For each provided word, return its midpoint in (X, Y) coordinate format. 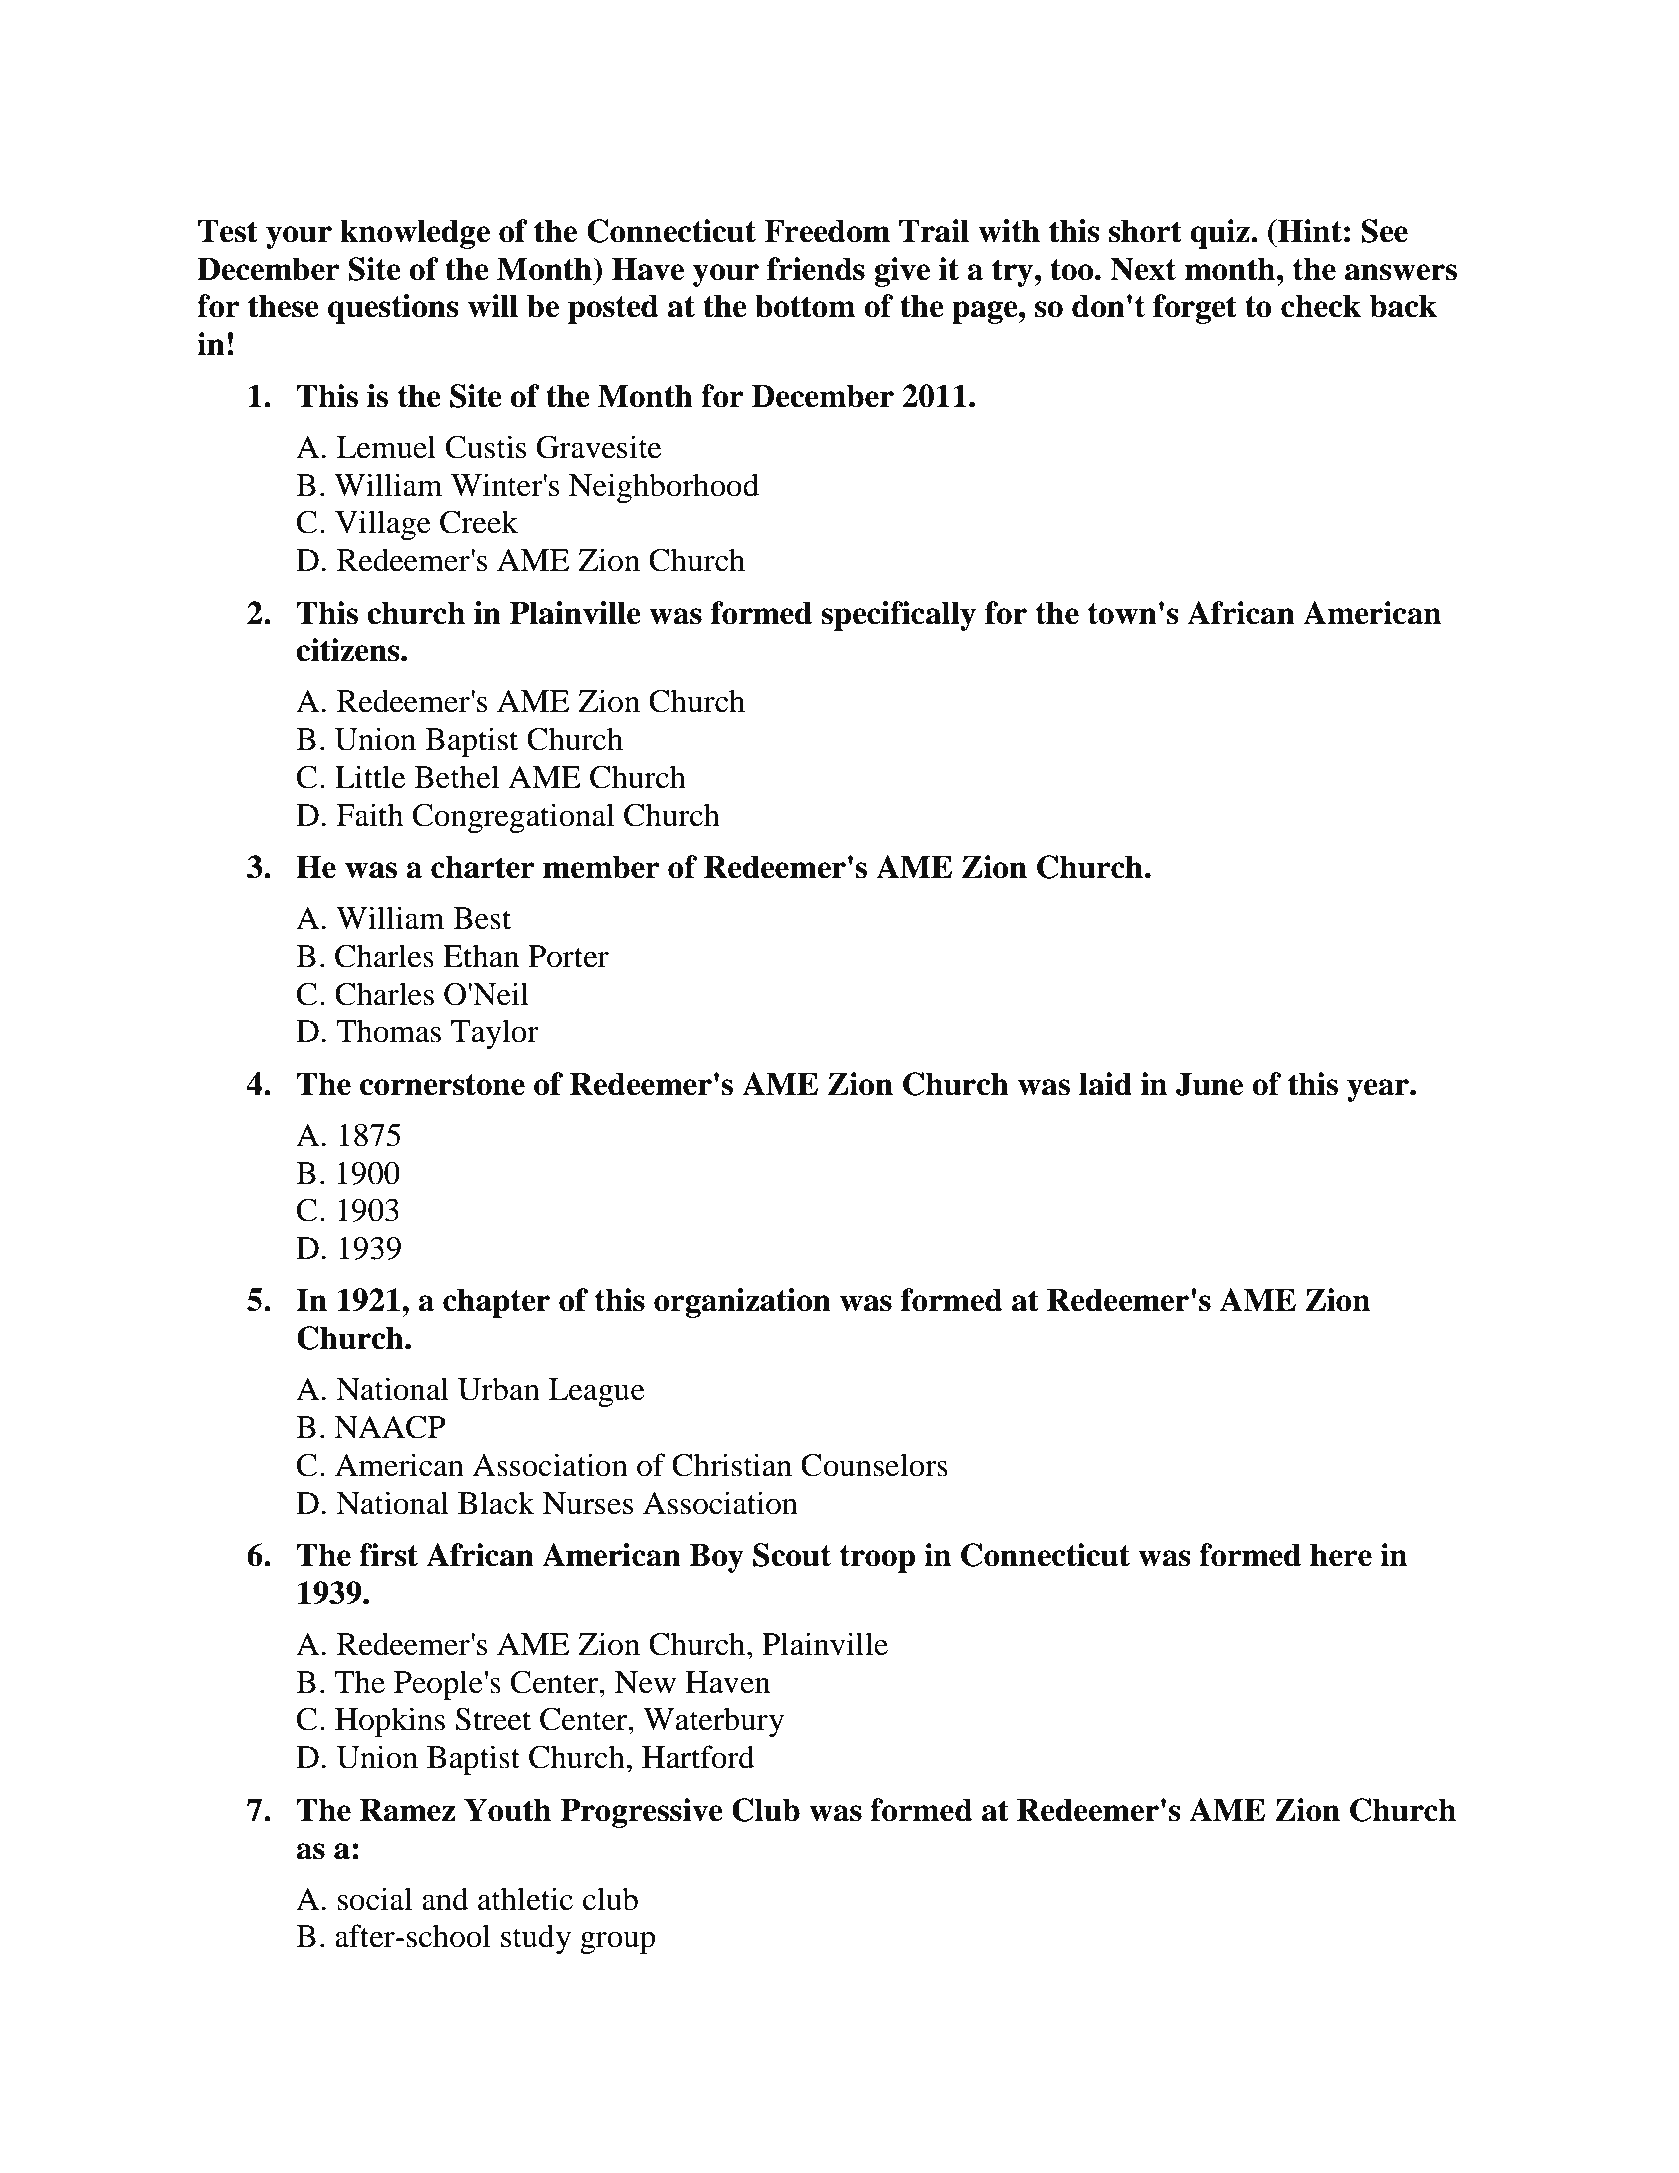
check (1321, 306)
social (375, 1899)
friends (816, 269)
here (1341, 1555)
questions (393, 309)
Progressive (641, 1813)
